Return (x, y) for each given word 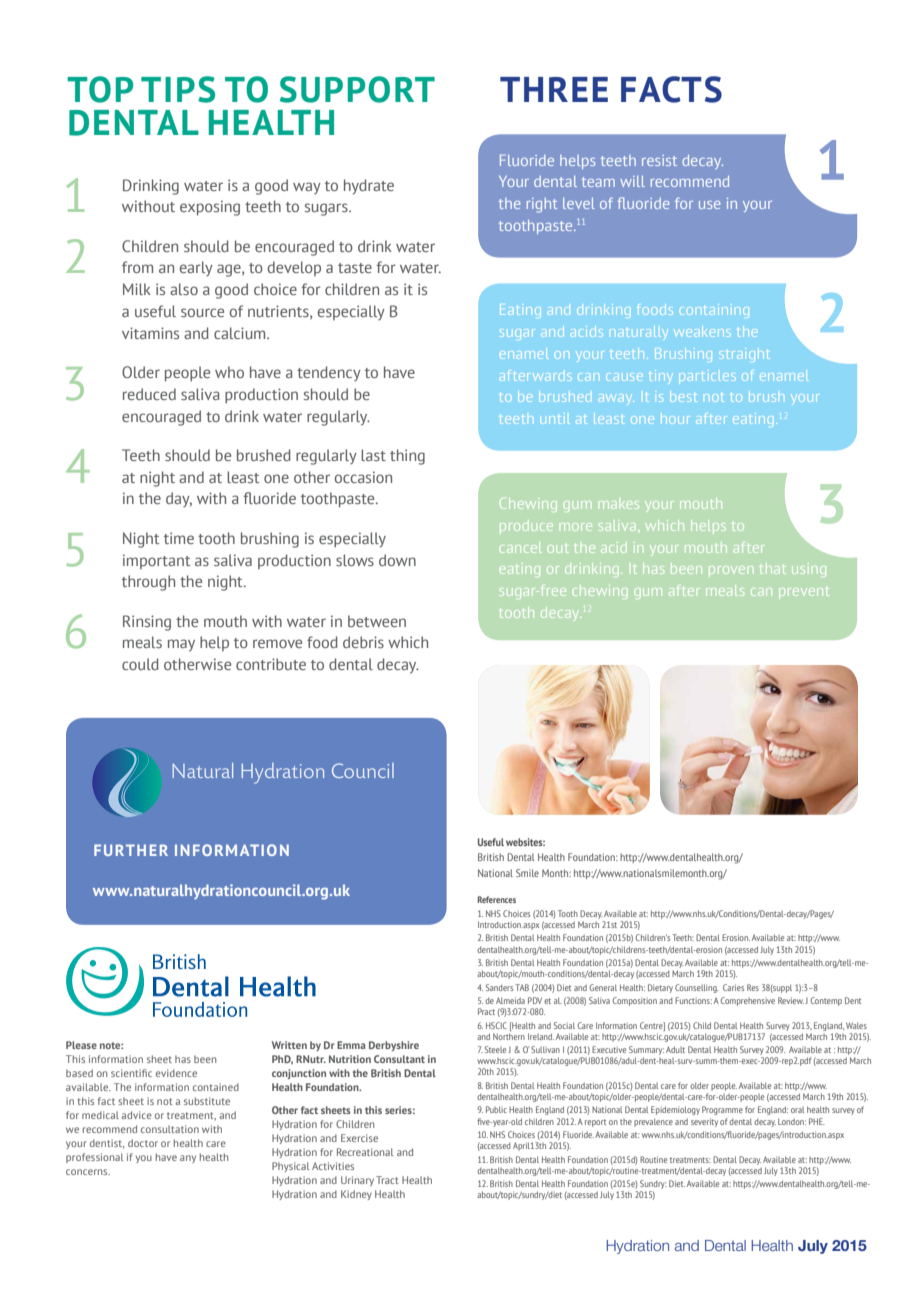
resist (659, 160)
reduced (149, 394)
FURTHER (131, 850)
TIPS (178, 89)
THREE (554, 89)
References (497, 899)
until (557, 420)
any (188, 1159)
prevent (804, 593)
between (377, 621)
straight (745, 355)
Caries (733, 987)
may (181, 645)
